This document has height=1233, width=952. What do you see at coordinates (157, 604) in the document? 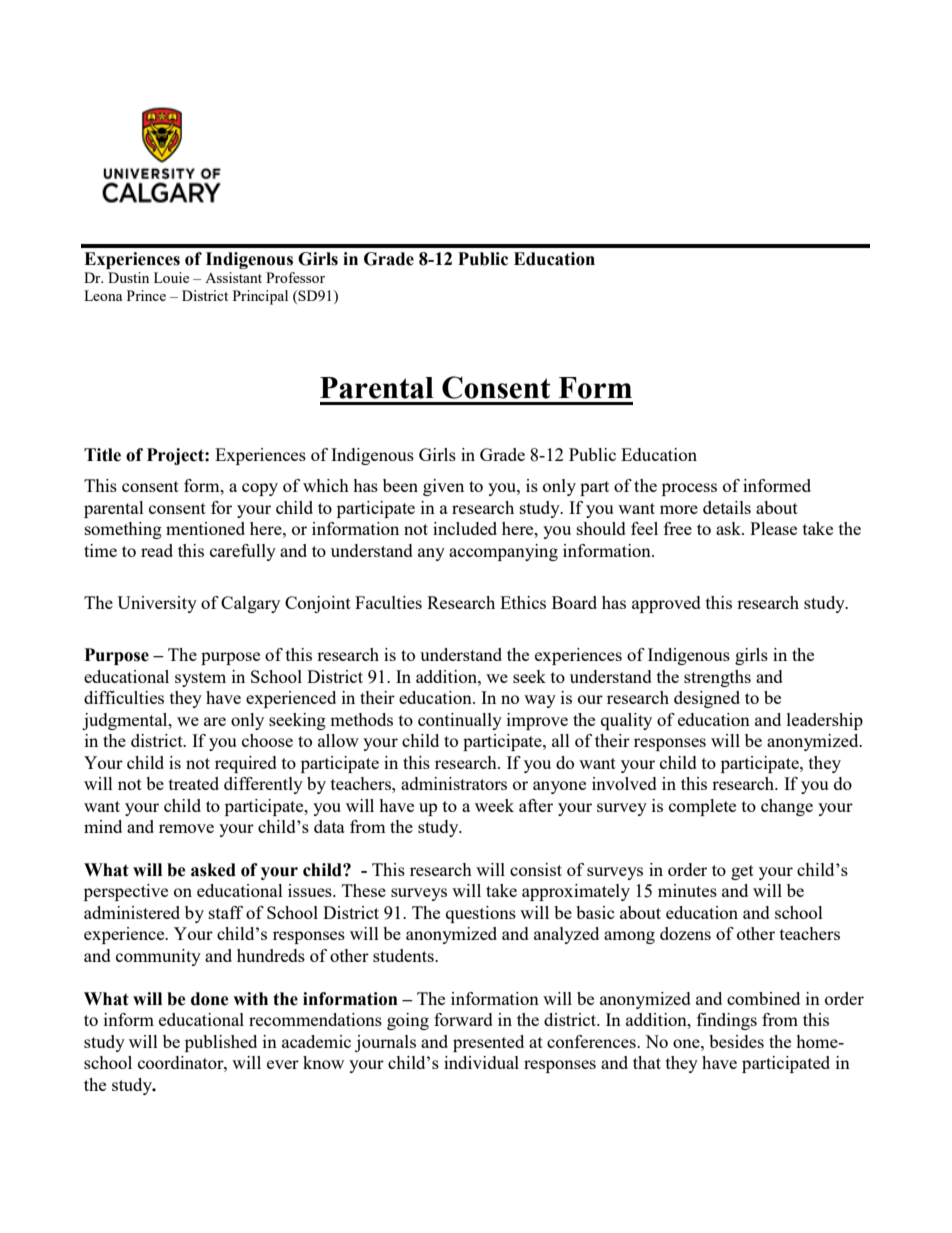
I see `University` at bounding box center [157, 604].
